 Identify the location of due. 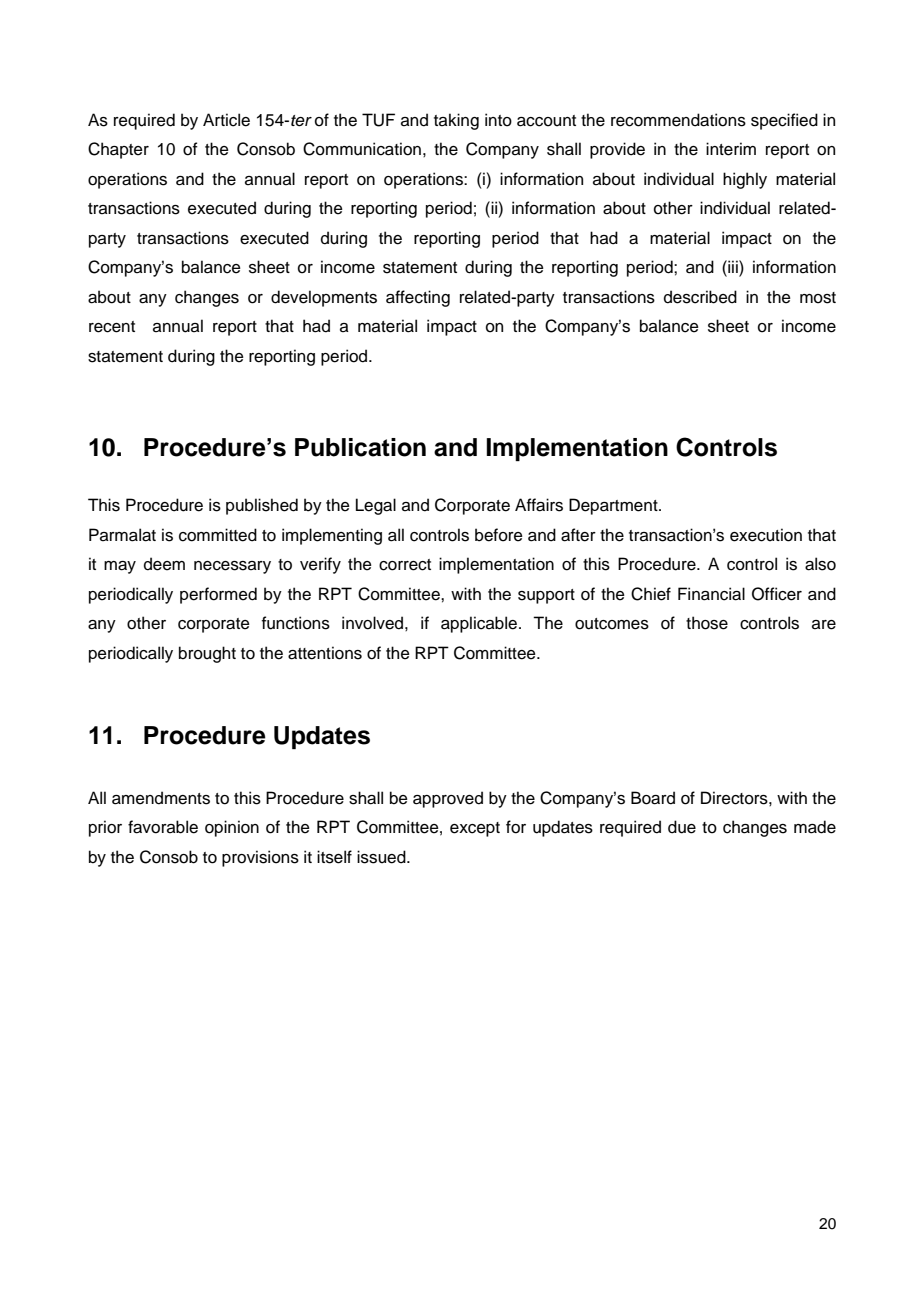
(682, 827).
